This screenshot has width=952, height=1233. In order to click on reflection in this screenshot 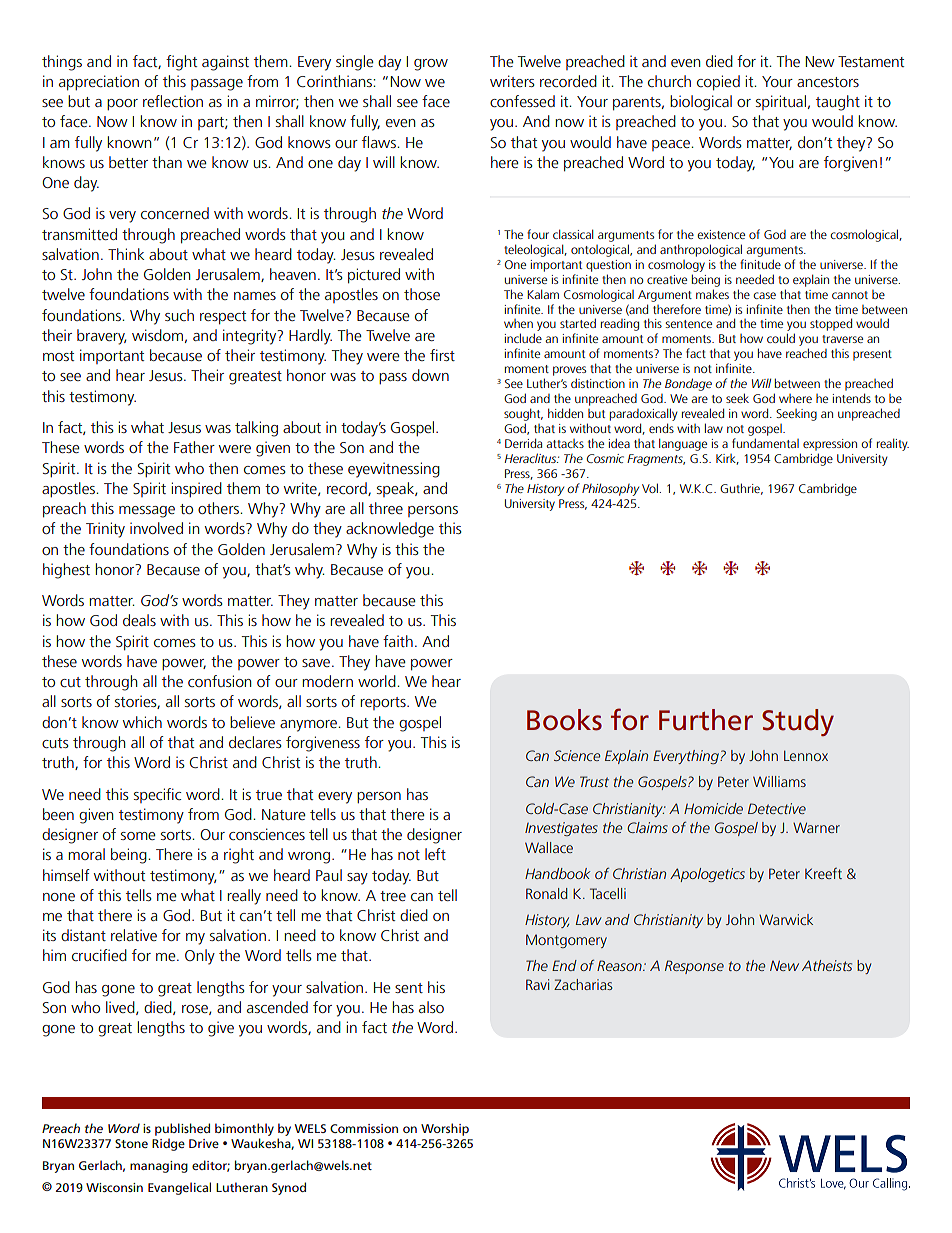, I will do `click(173, 101)`.
